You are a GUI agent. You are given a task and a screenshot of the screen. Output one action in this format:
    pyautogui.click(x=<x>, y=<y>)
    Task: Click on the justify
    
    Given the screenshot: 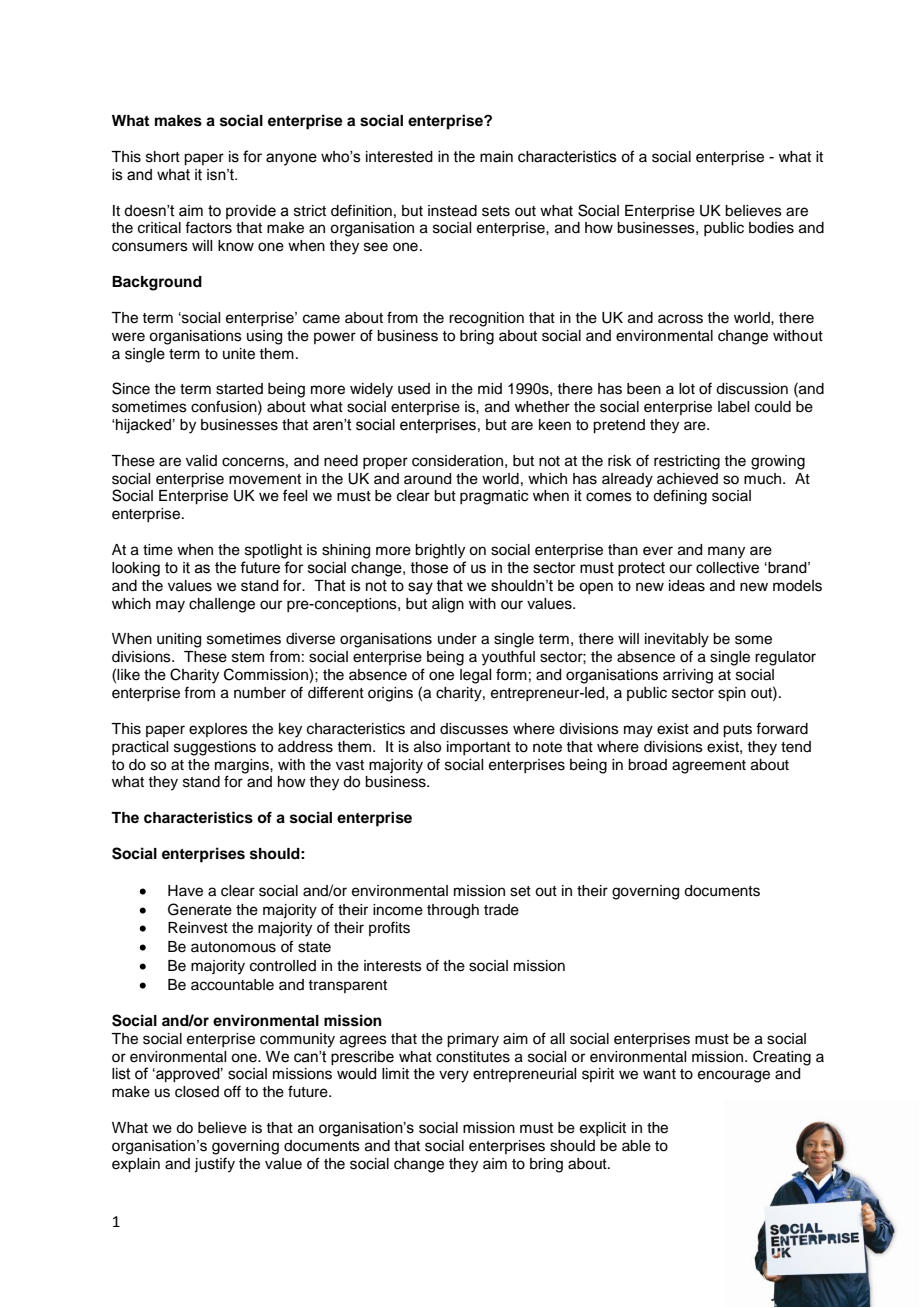 What is the action you would take?
    pyautogui.click(x=214, y=1165)
